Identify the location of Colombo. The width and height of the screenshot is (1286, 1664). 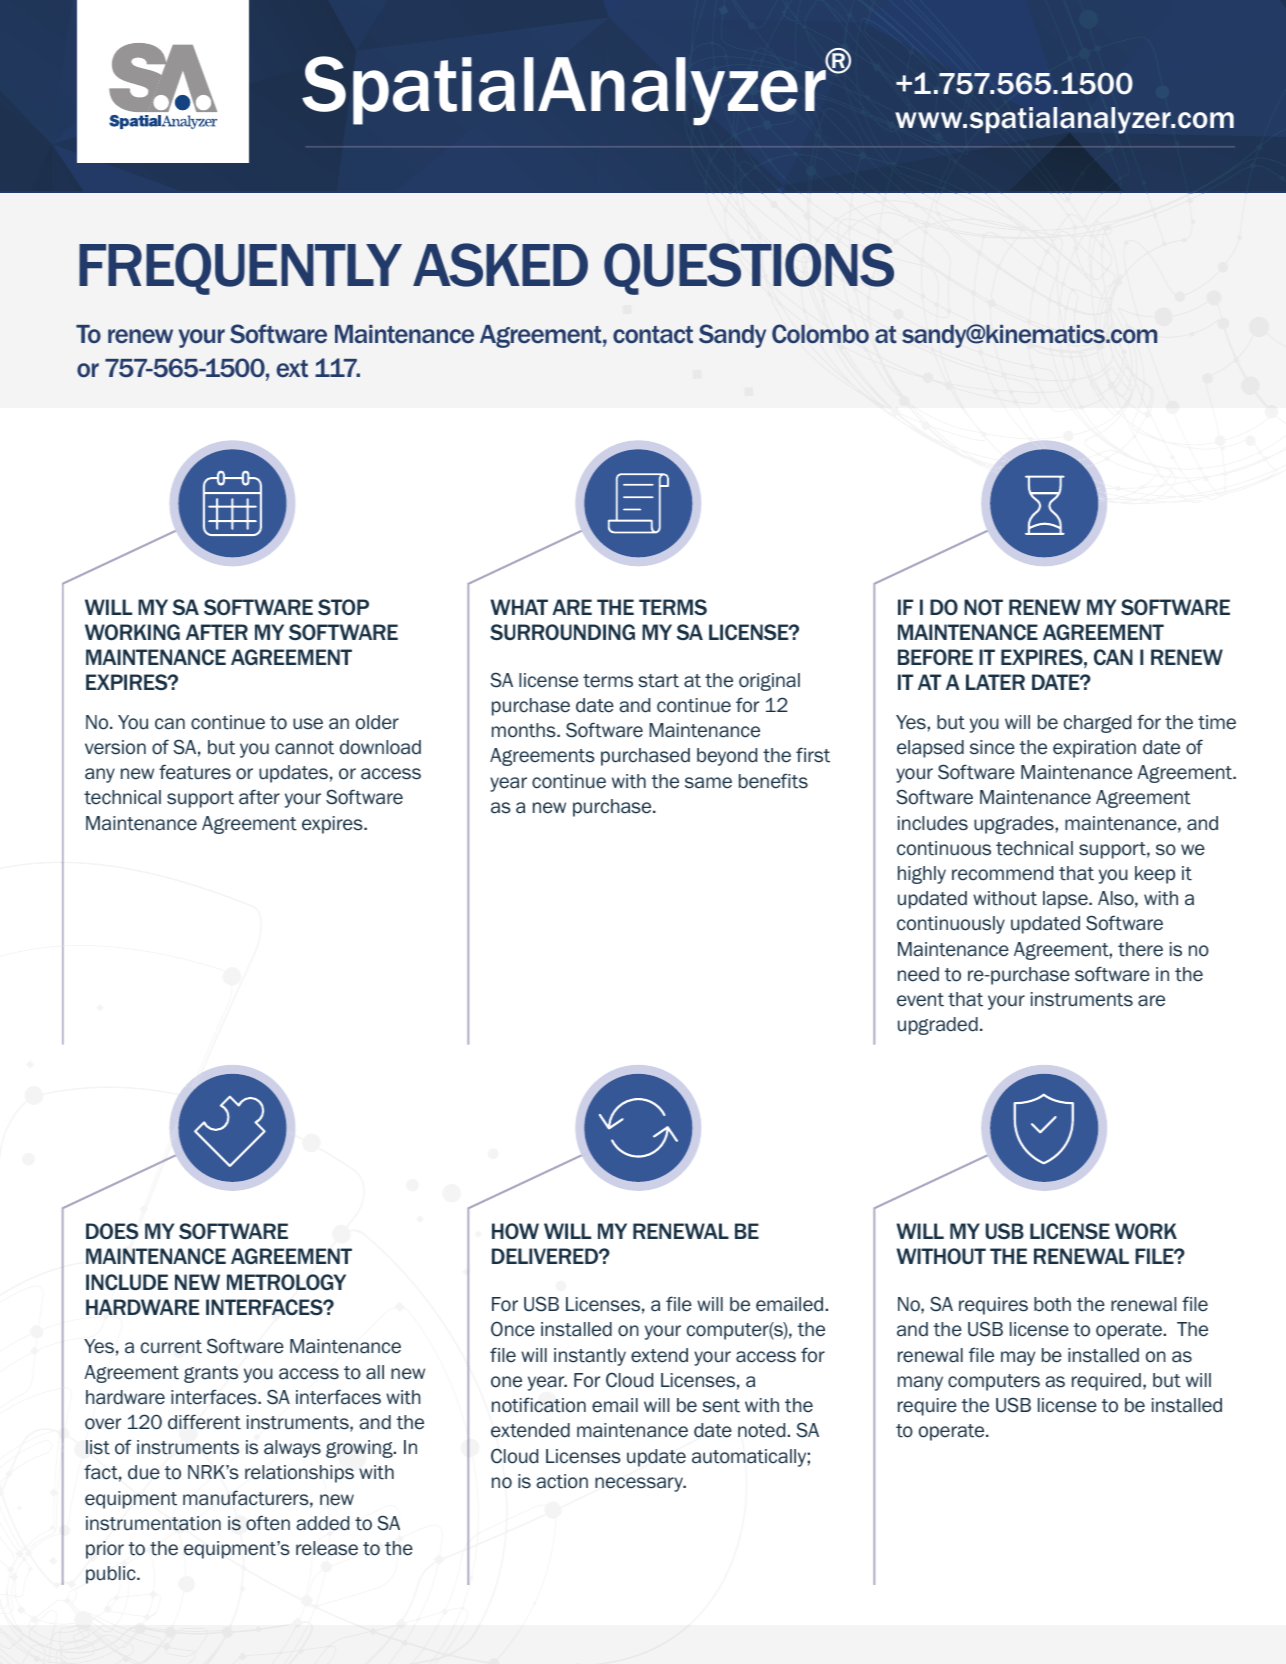
(820, 334).
